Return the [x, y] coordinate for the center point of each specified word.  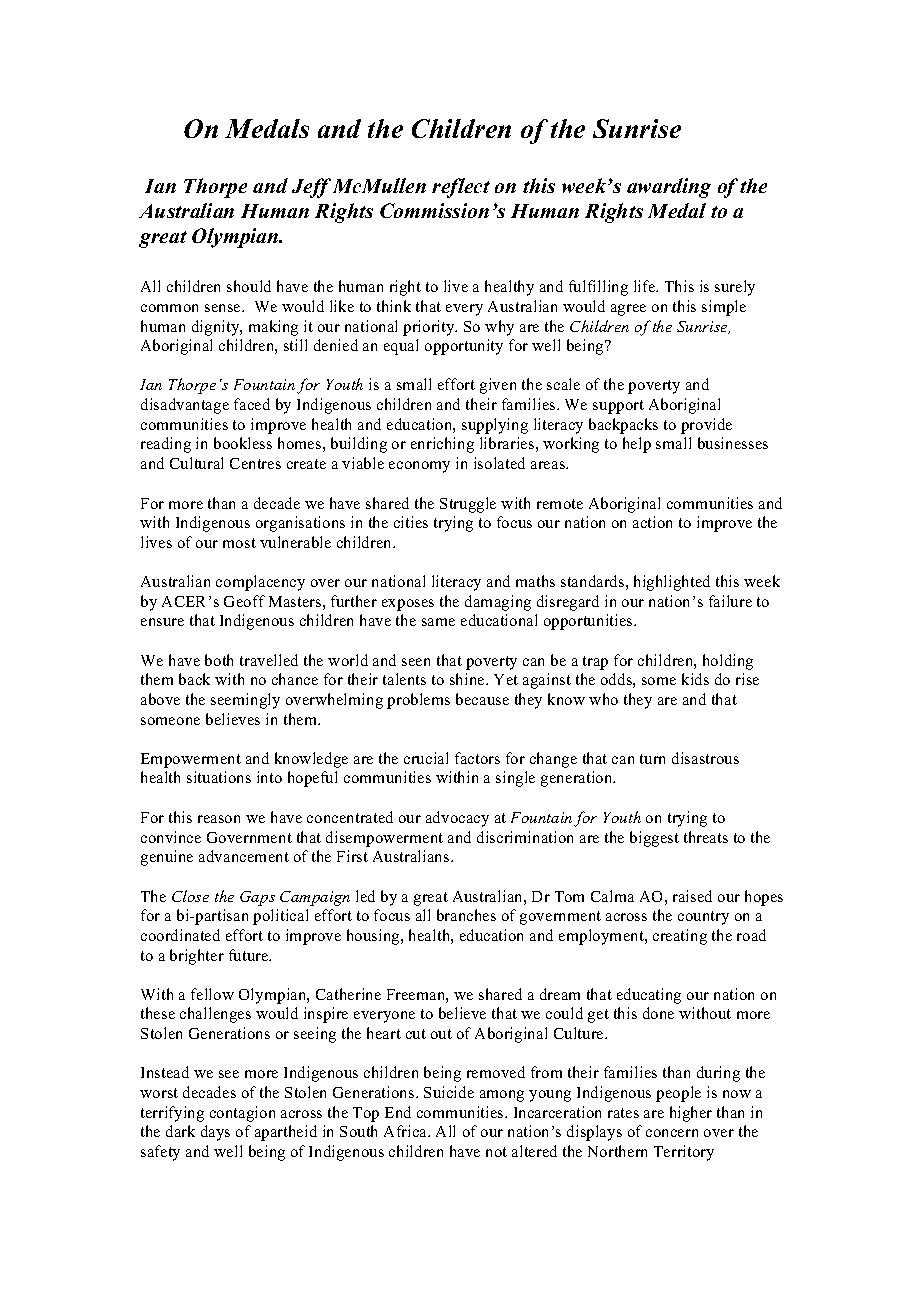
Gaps [257, 898]
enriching [442, 445]
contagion [242, 1114]
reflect [461, 188]
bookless [243, 443]
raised [692, 896]
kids [695, 679]
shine [468, 679]
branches [466, 915]
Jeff [311, 188]
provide [706, 426]
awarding [669, 188]
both [219, 660]
